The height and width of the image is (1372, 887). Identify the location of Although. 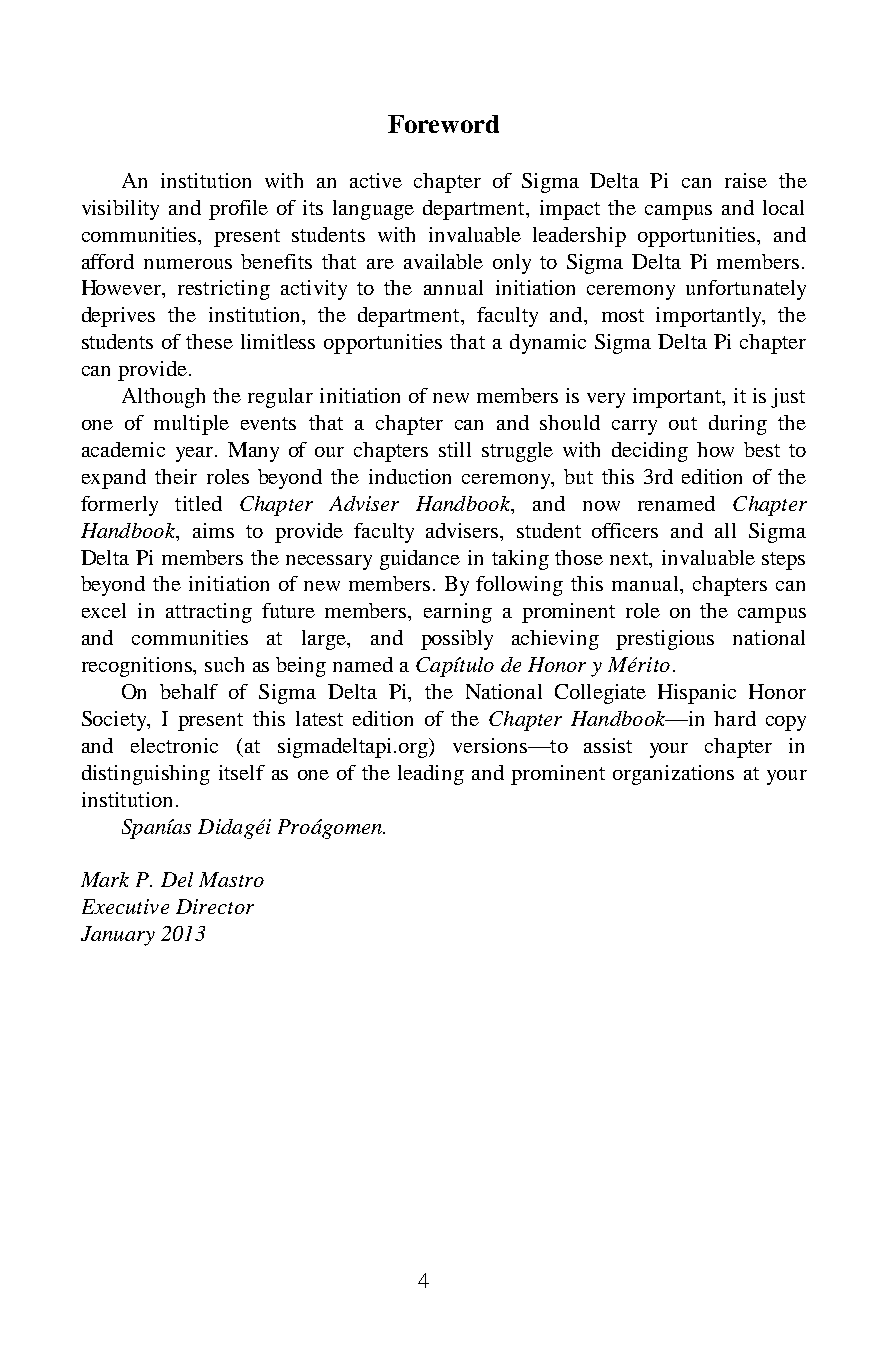
(163, 398).
